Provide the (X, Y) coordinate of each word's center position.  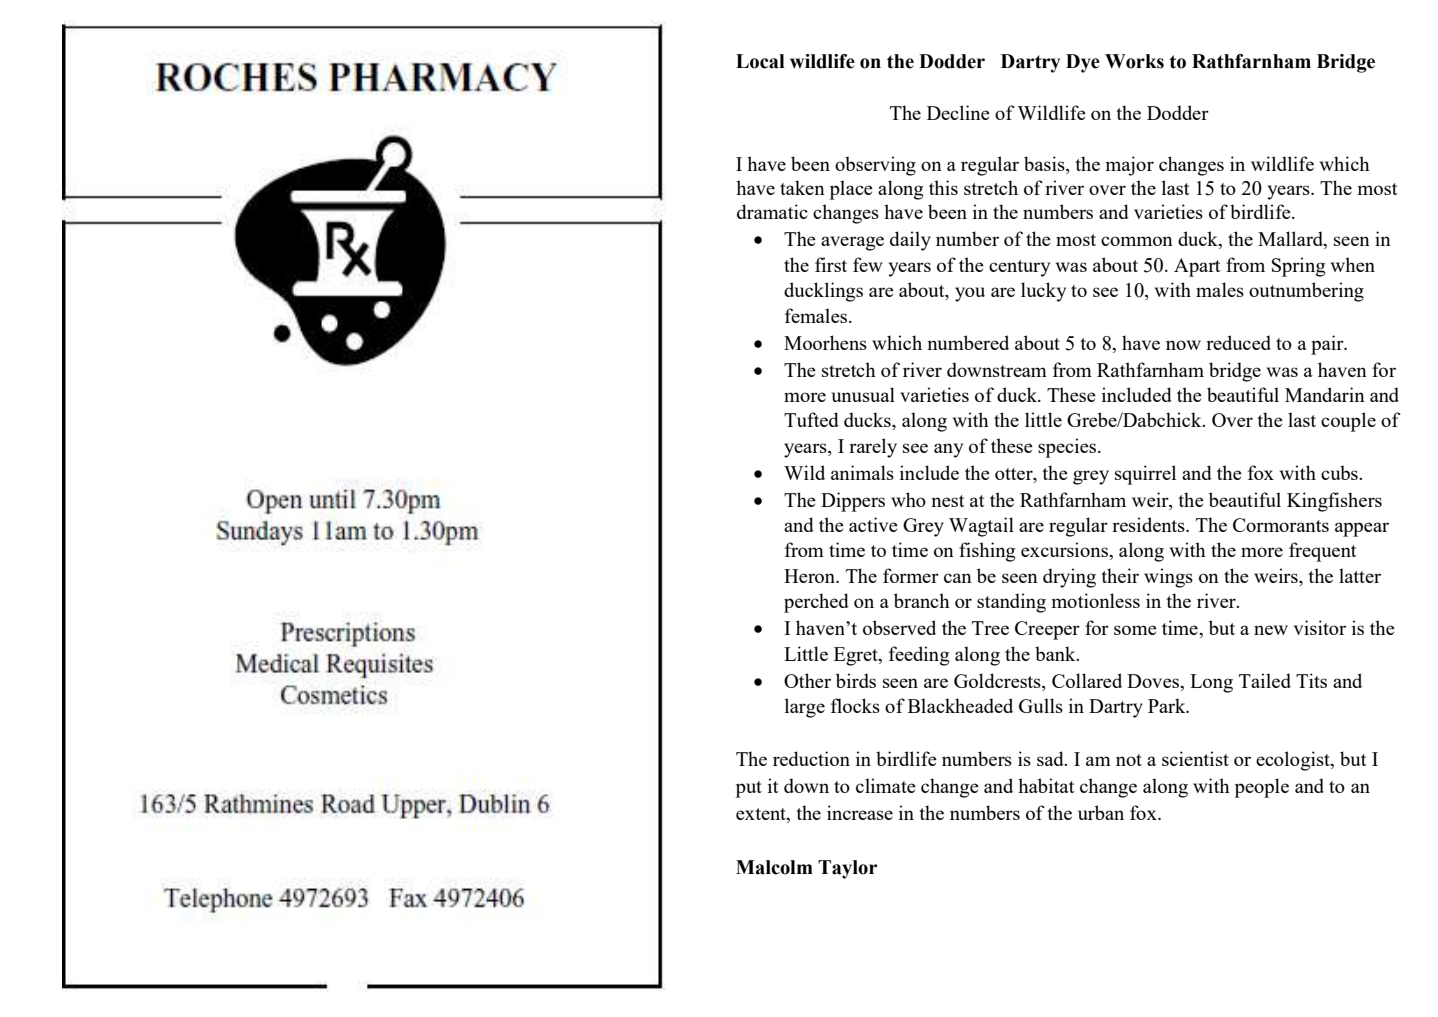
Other (807, 680)
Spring (1298, 267)
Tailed (1265, 680)
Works (1134, 61)
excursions (1065, 549)
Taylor (848, 869)
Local (760, 61)
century (1019, 268)
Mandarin (1325, 394)
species (1068, 448)
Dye (1083, 63)
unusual (863, 394)
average (852, 243)
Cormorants (1281, 525)
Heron (811, 576)
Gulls (1041, 705)
